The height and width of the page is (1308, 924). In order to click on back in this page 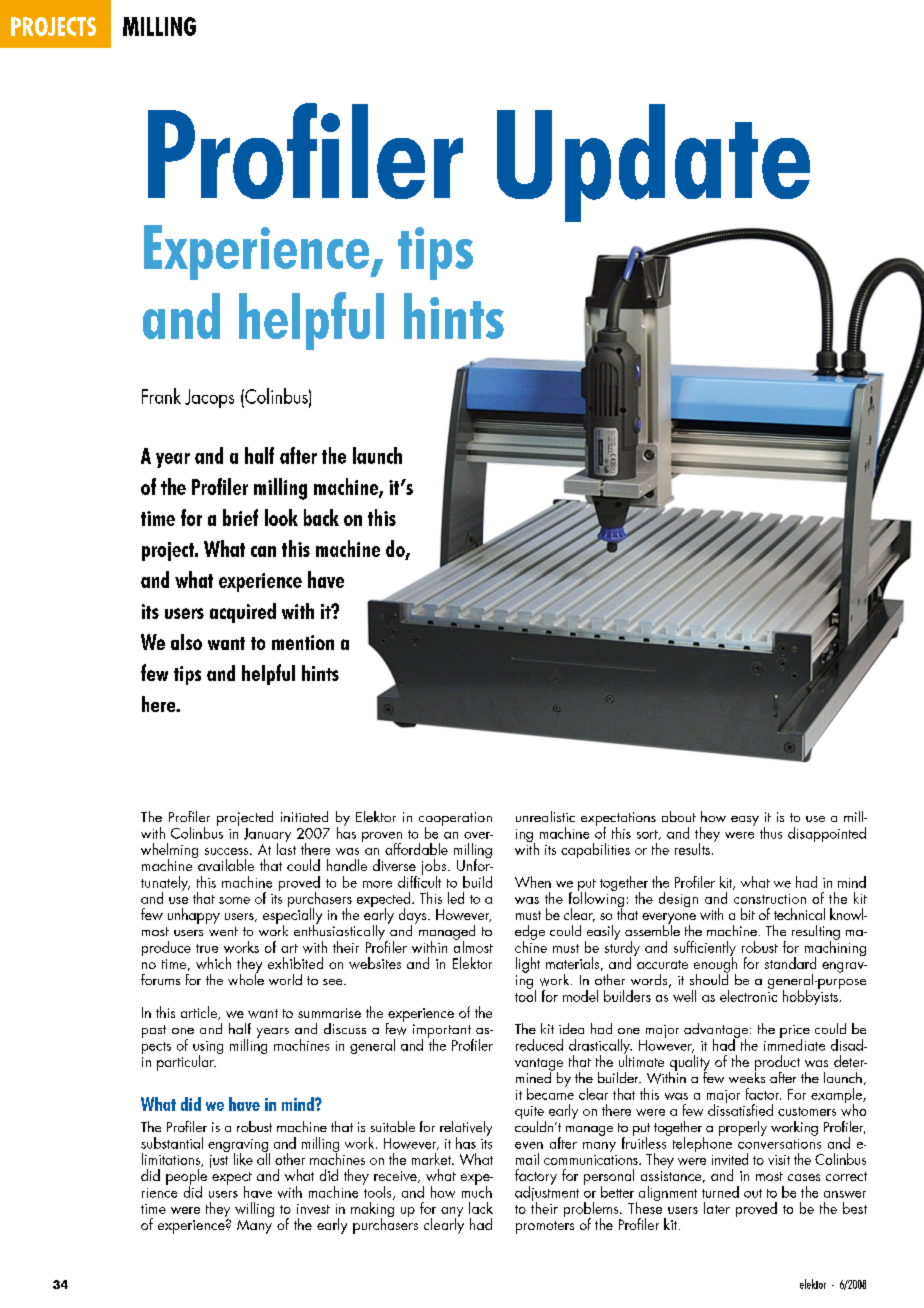, I will do `click(321, 517)`.
